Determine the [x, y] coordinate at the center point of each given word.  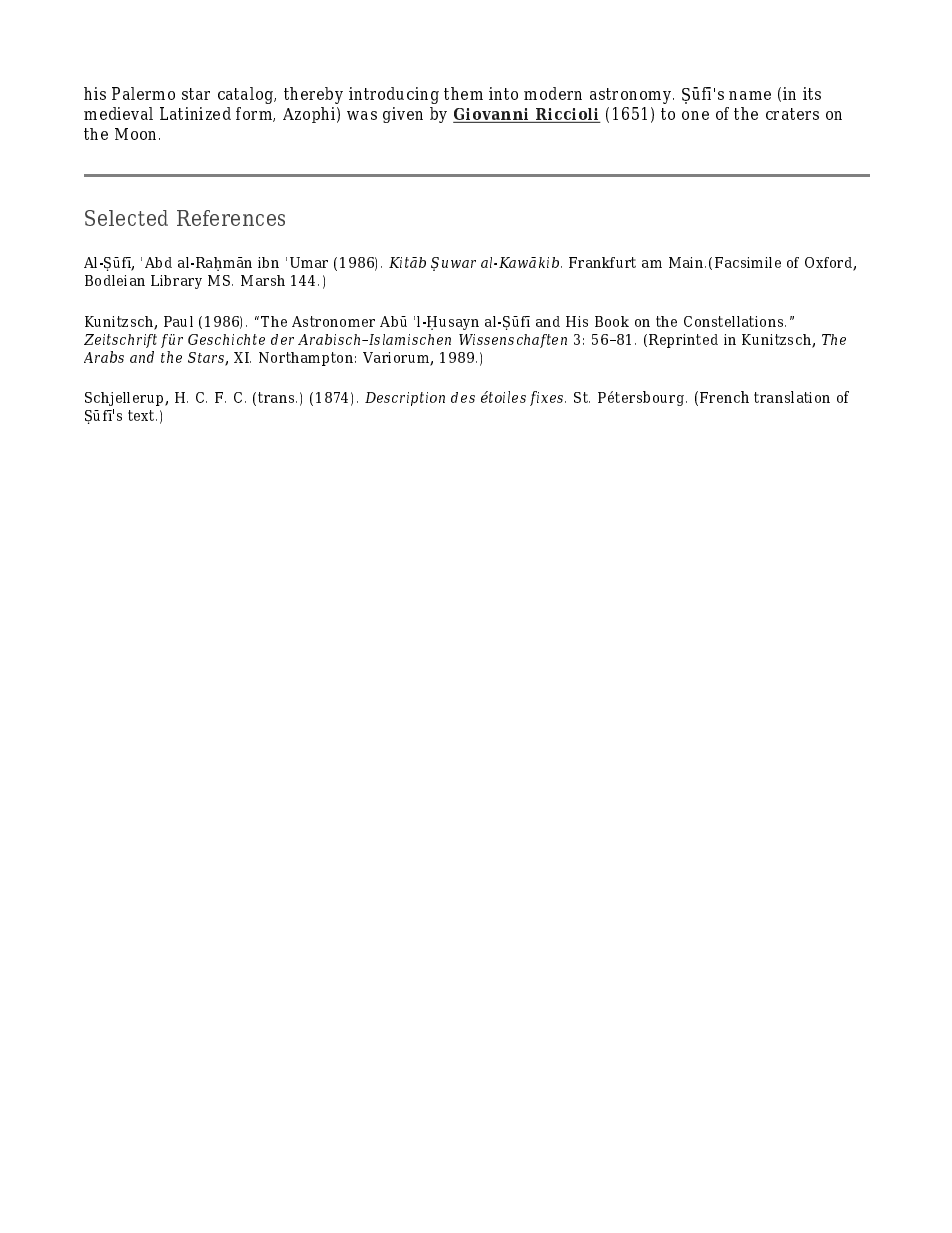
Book [612, 321]
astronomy [632, 96]
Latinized [195, 113]
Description [405, 399]
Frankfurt [602, 262]
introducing [394, 95]
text [142, 415]
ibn [268, 262]
